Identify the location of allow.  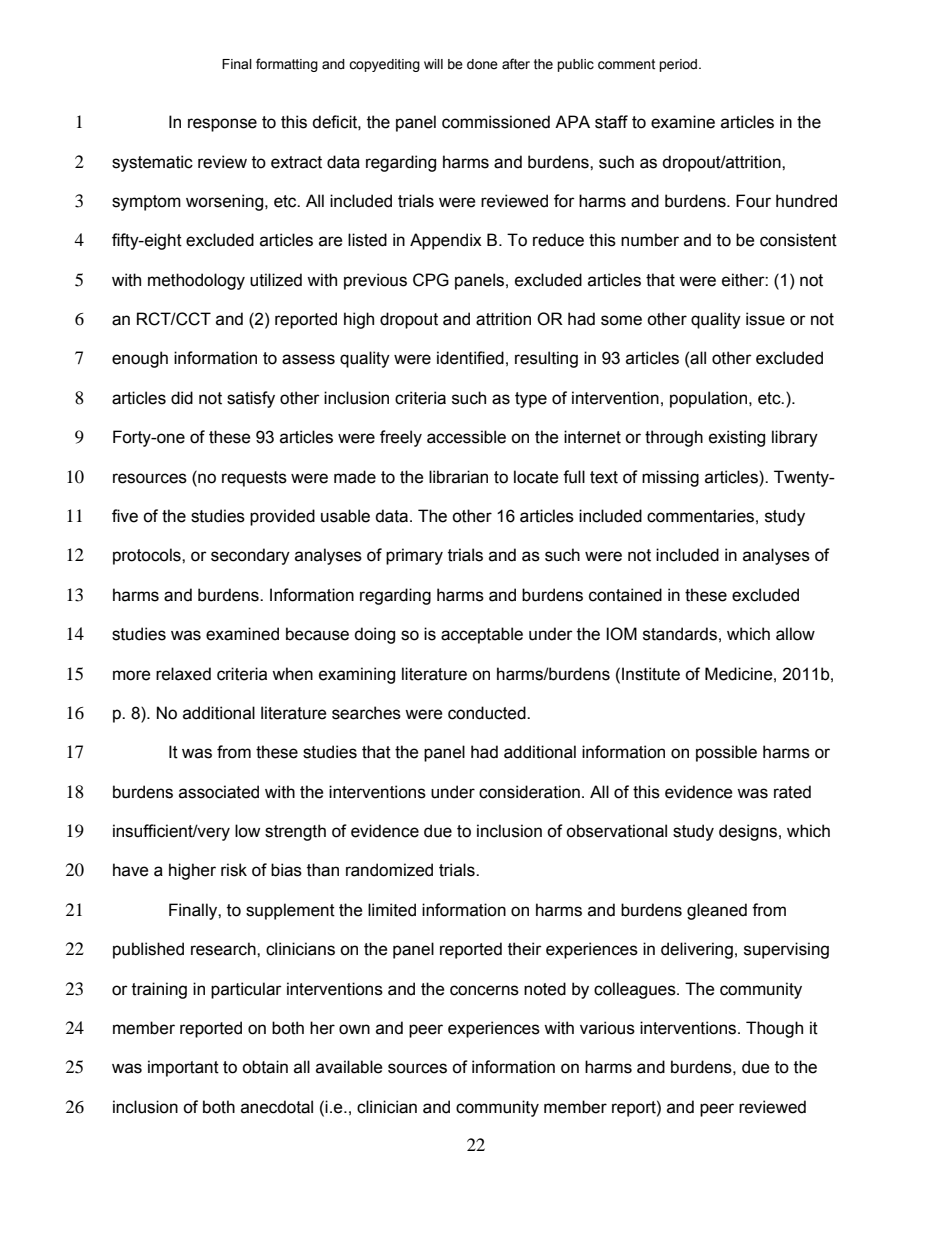
(795, 634).
